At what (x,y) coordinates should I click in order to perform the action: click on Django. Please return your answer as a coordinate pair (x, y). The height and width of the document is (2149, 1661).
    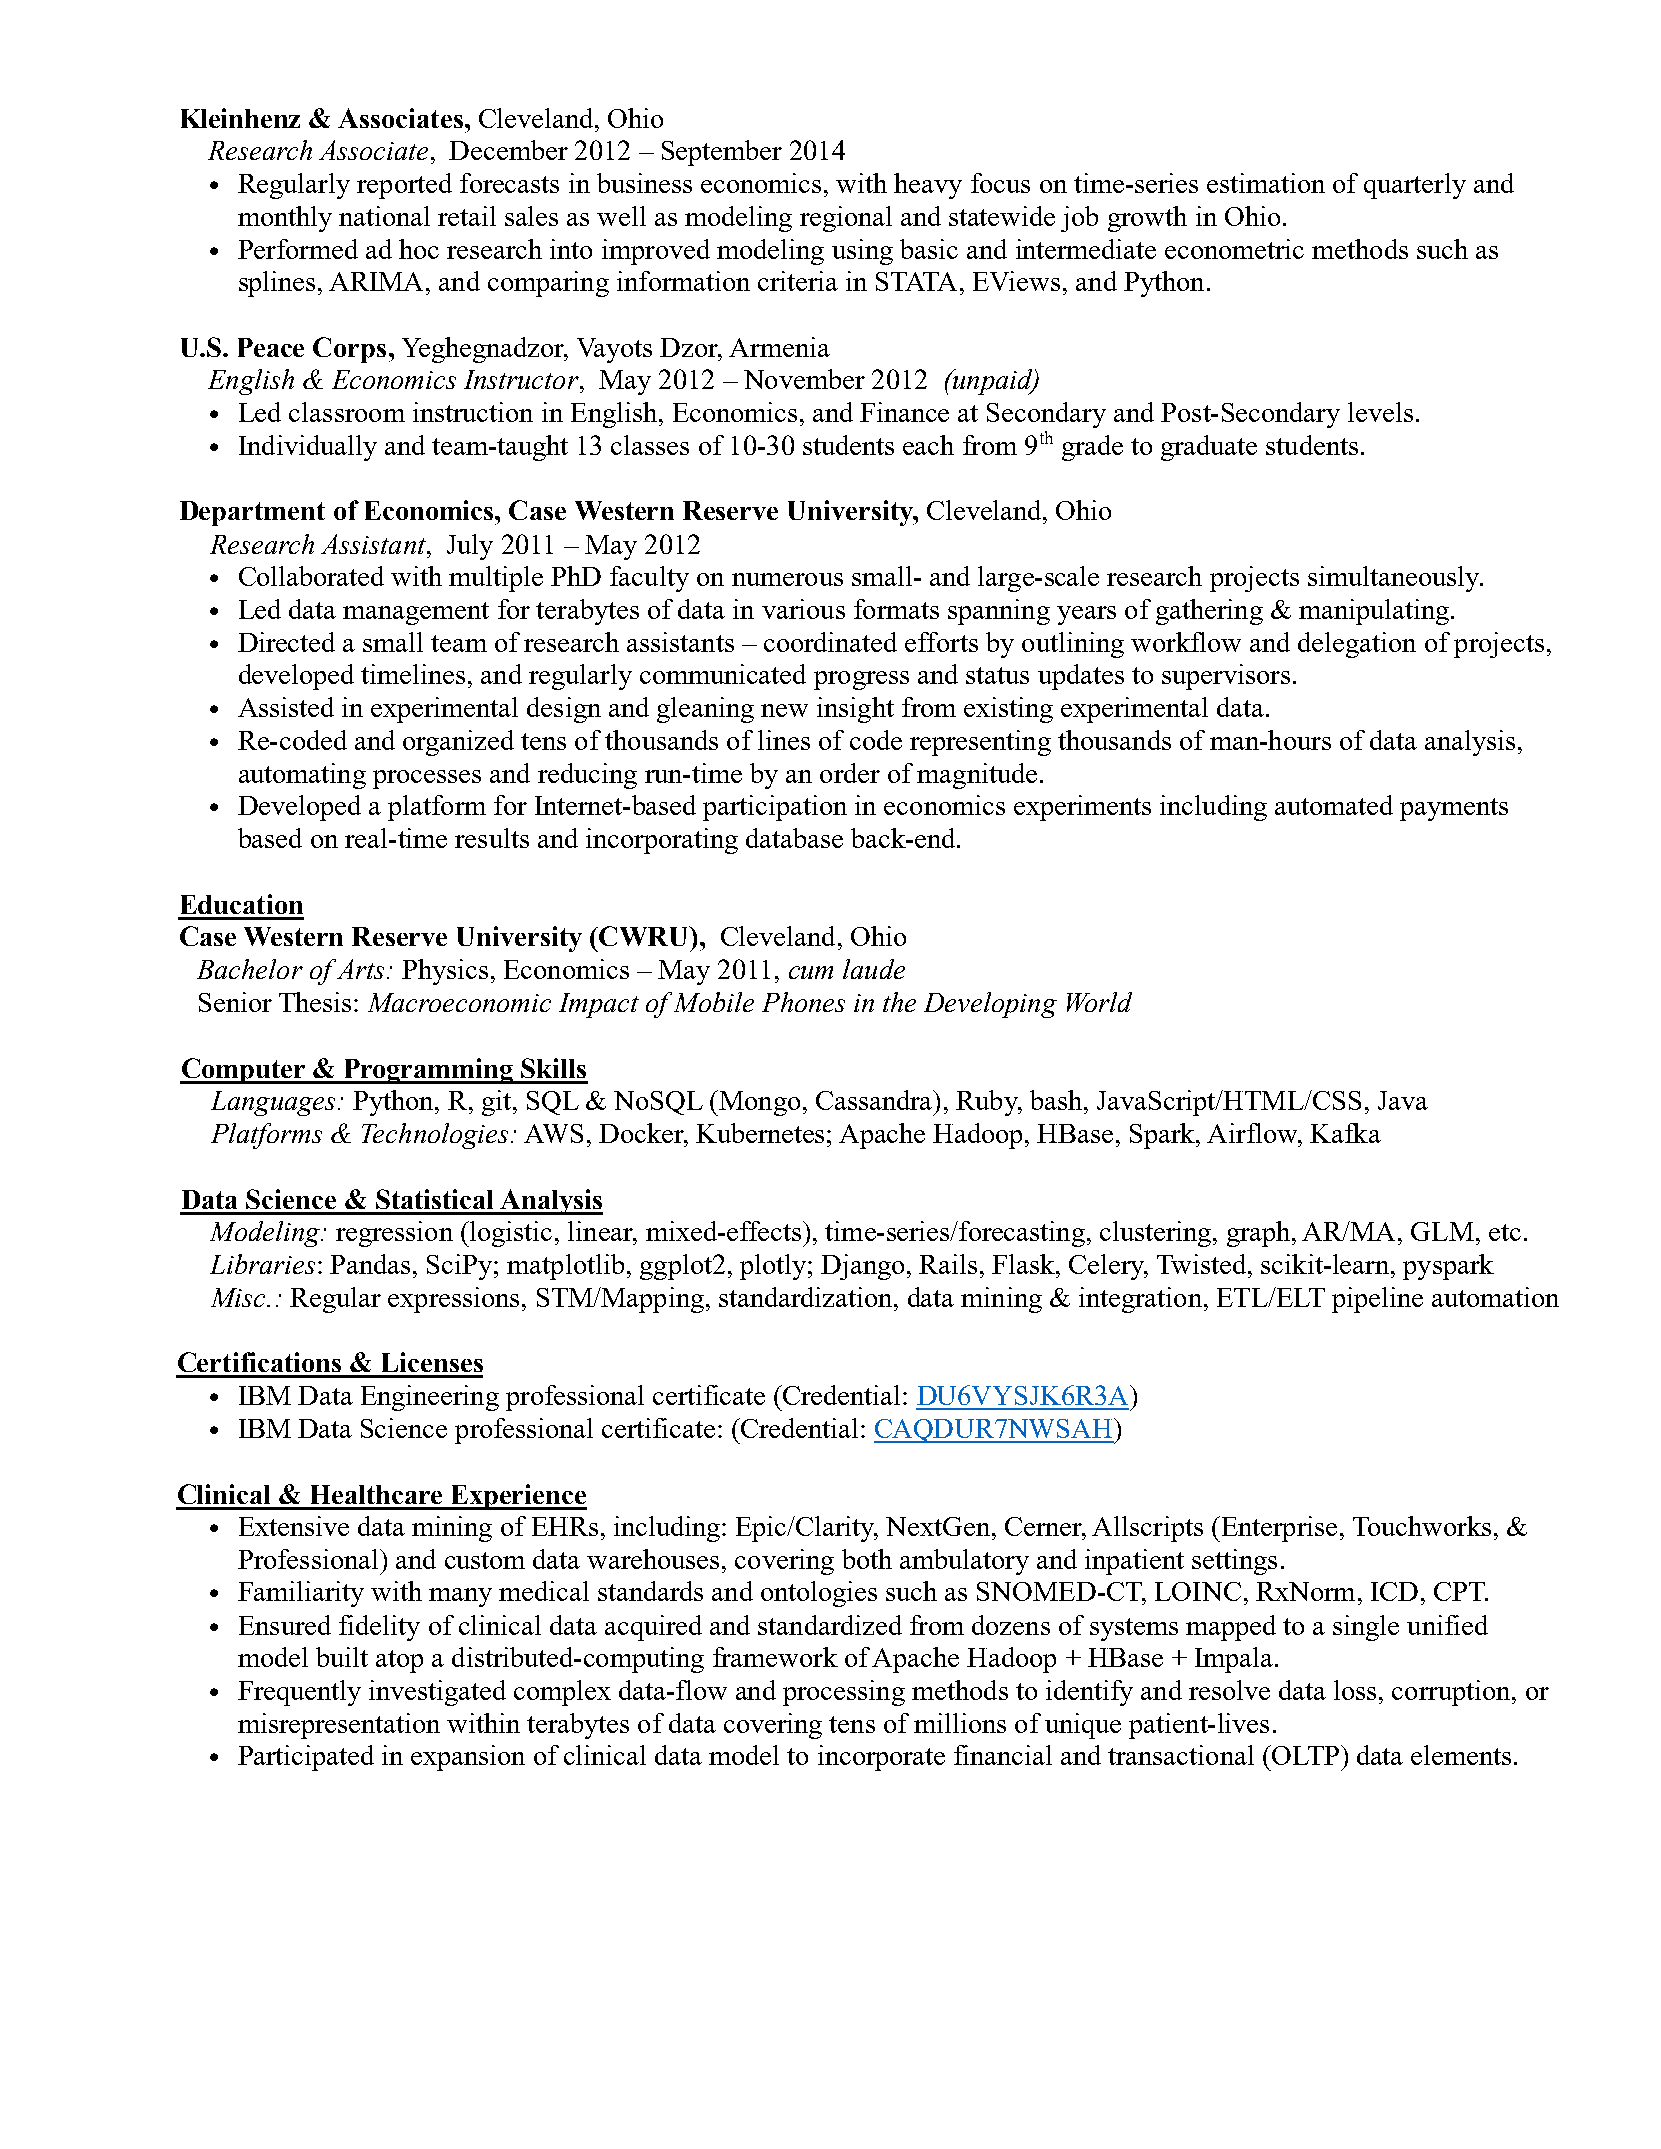
    Looking at the image, I should click on (862, 1267).
